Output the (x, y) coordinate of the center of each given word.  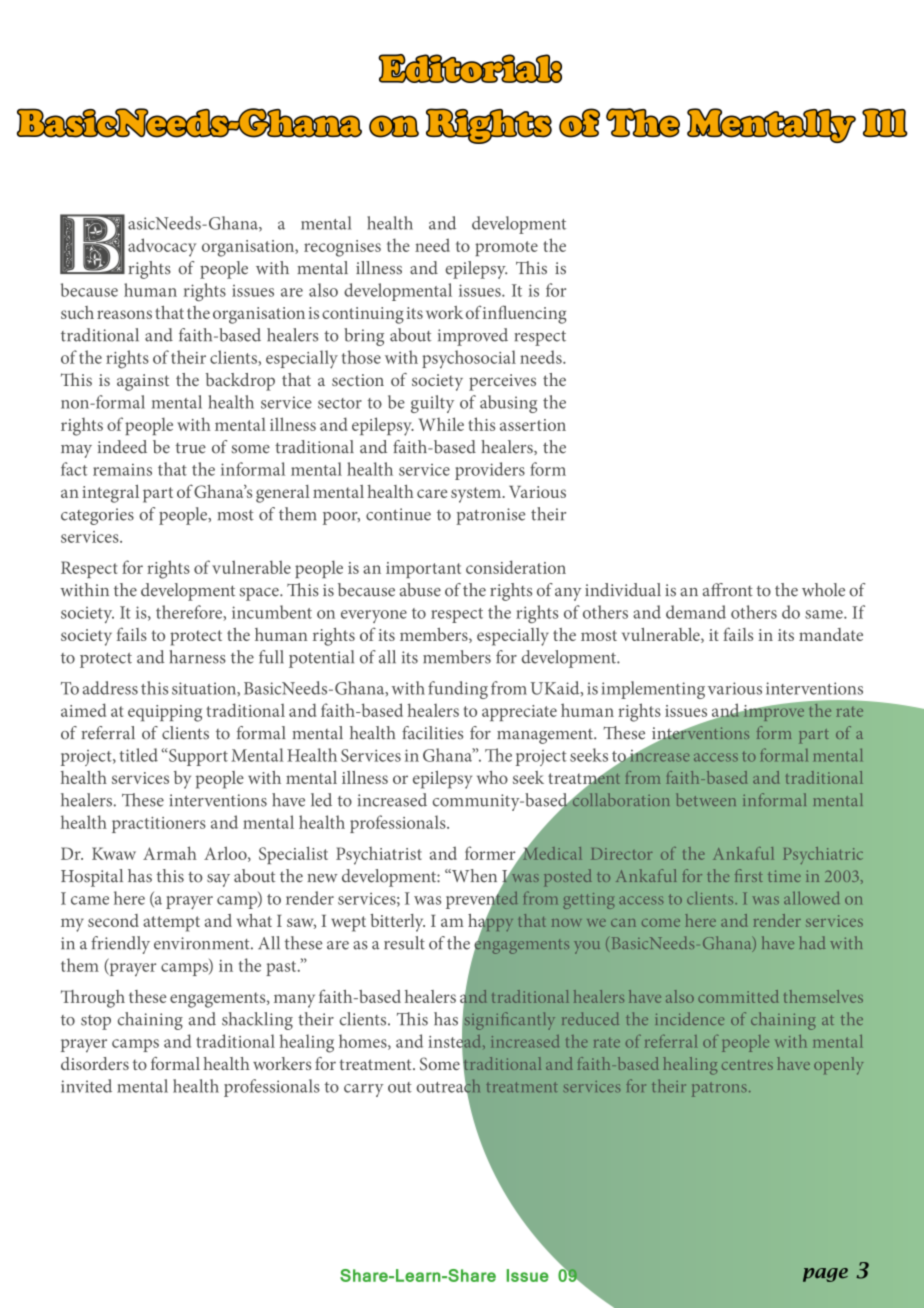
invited (86, 1086)
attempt (171, 924)
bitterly (397, 923)
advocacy (162, 247)
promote (506, 248)
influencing (524, 314)
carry (364, 1090)
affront (728, 590)
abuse (420, 590)
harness (197, 657)
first (749, 875)
